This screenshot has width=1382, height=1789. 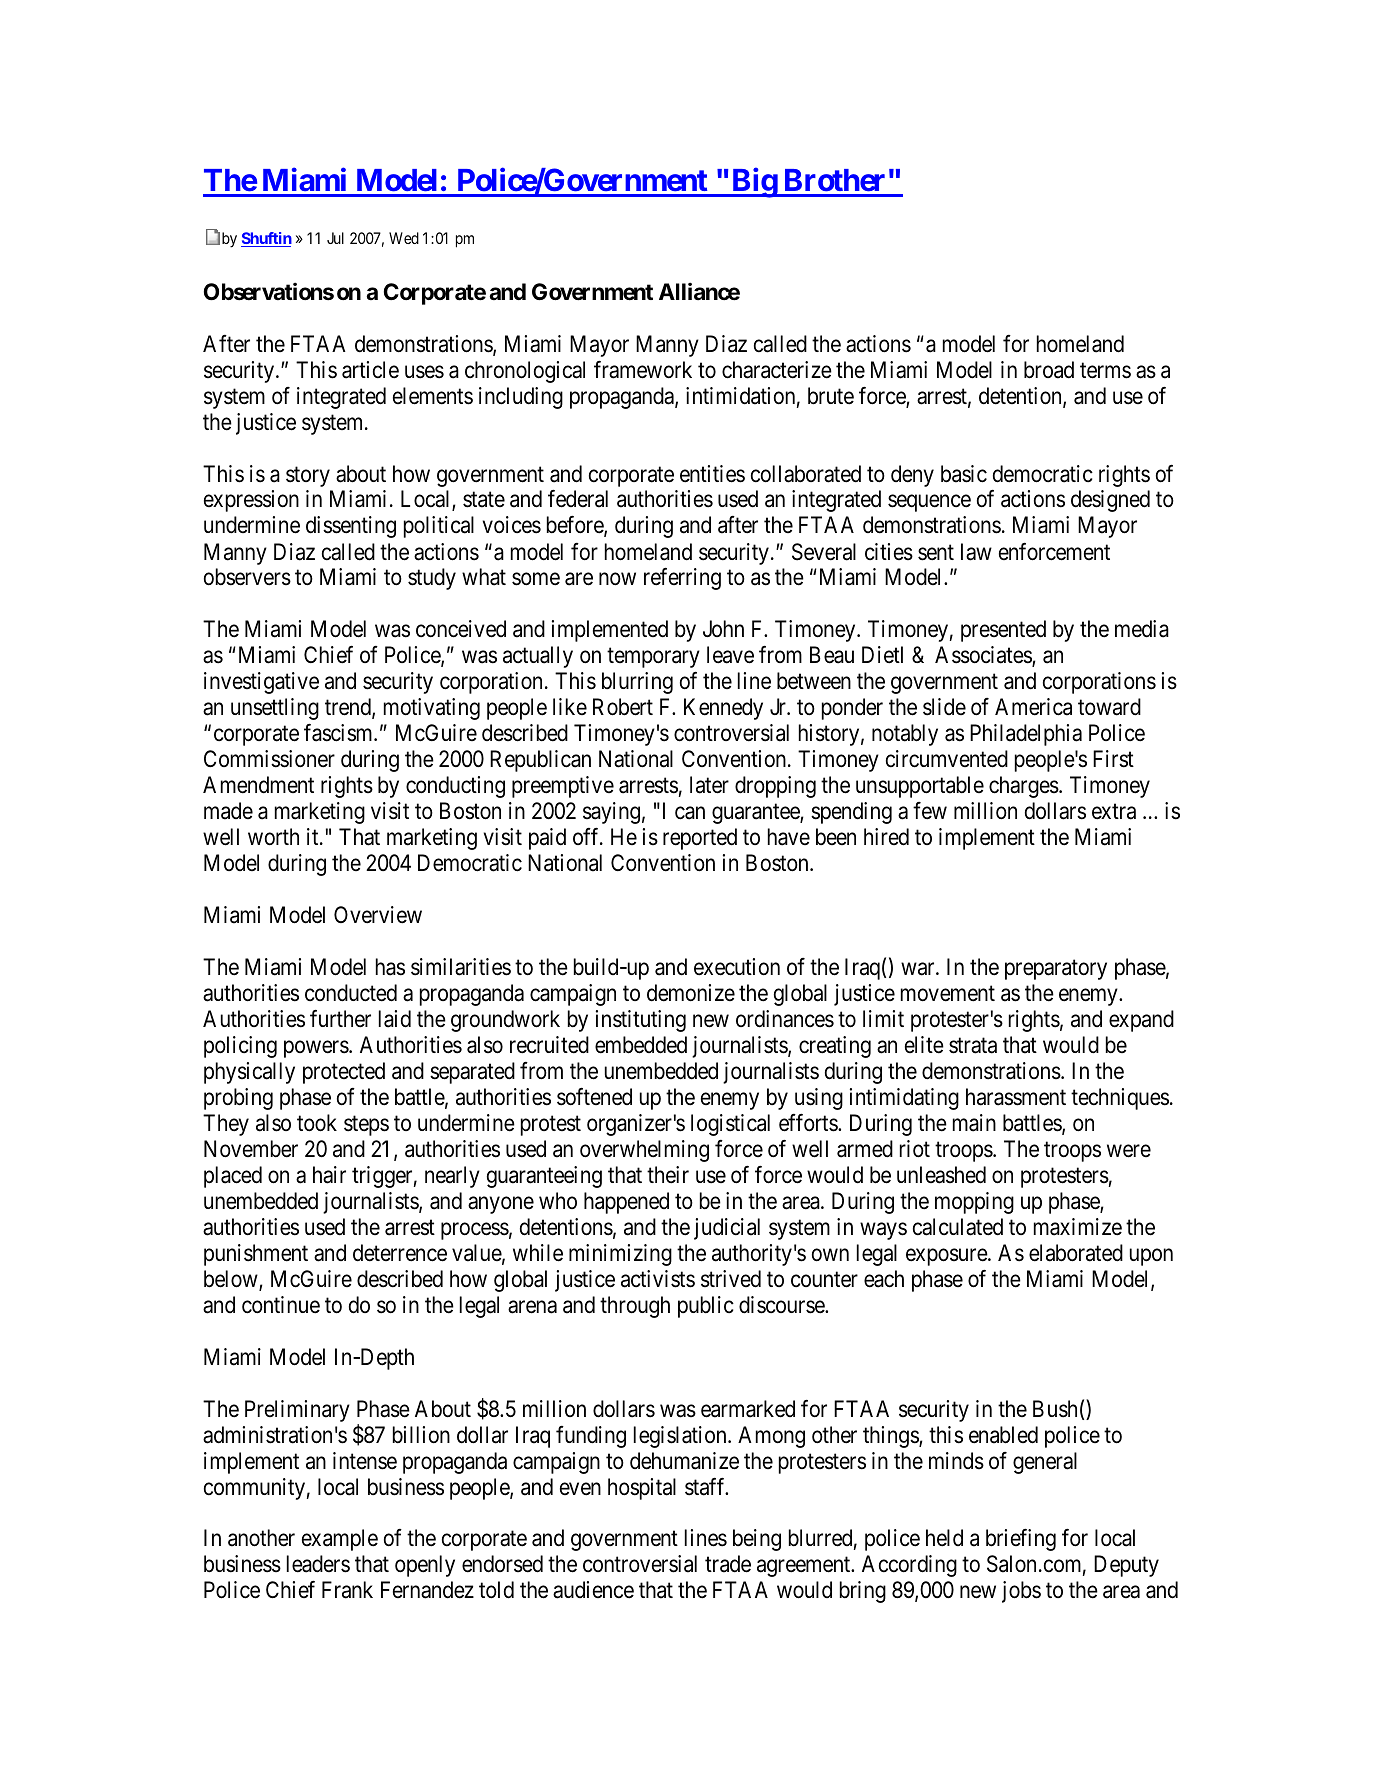 What do you see at coordinates (682, 579) in the screenshot?
I see `referring` at bounding box center [682, 579].
